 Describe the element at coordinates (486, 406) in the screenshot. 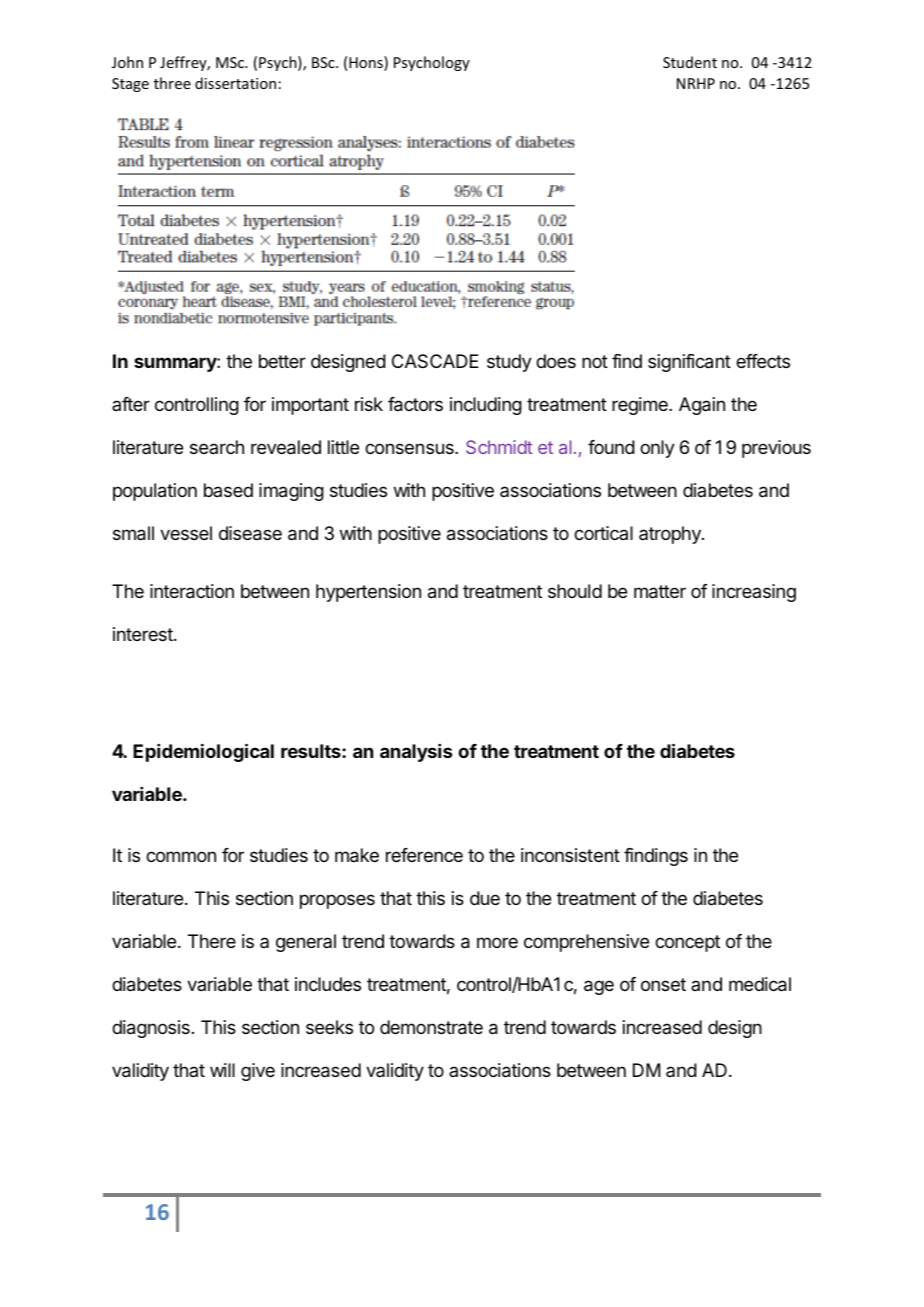

I see `including` at that location.
